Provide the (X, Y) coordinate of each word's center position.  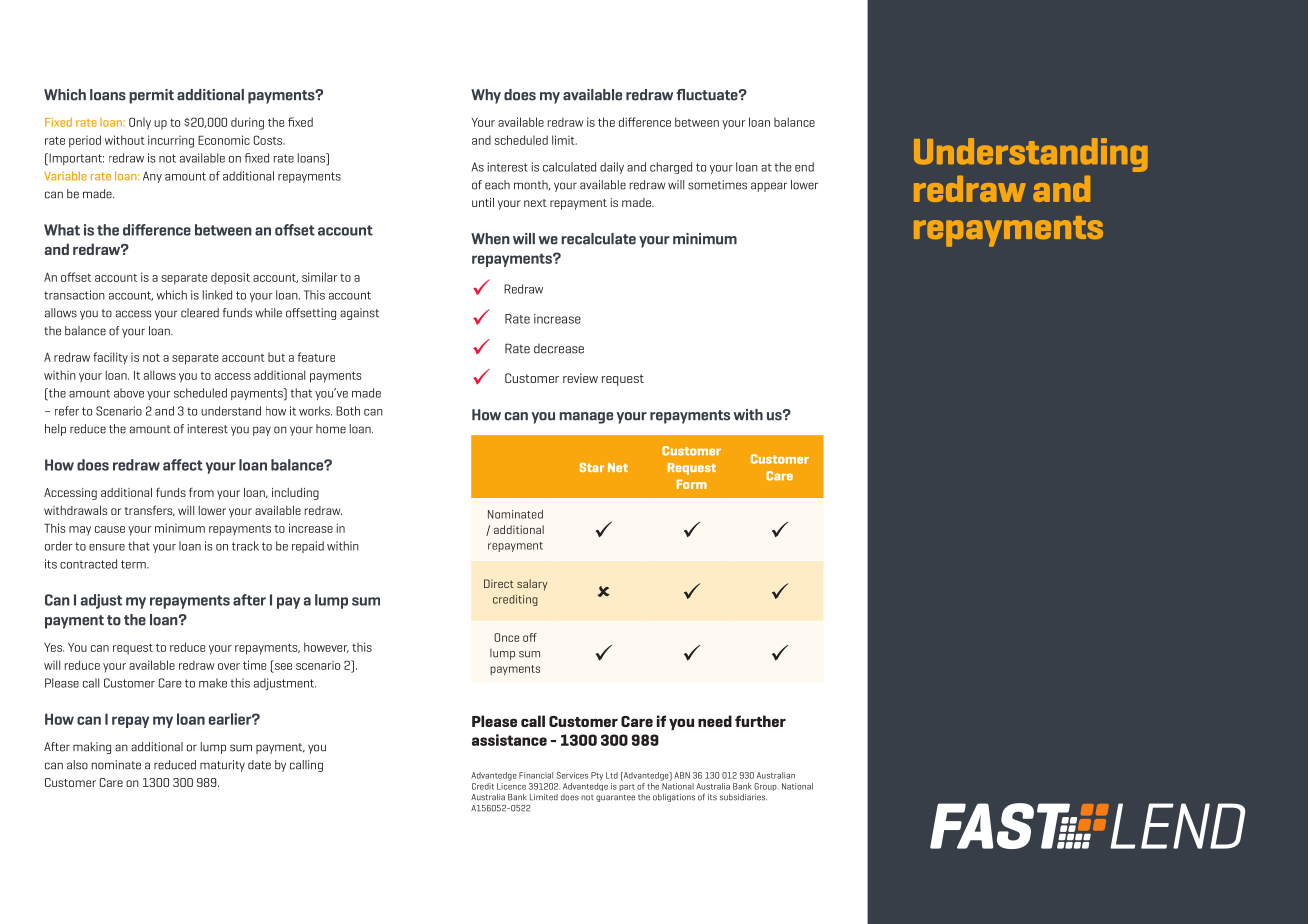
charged (671, 168)
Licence (511, 785)
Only (140, 123)
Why (486, 96)
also (77, 765)
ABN (682, 775)
